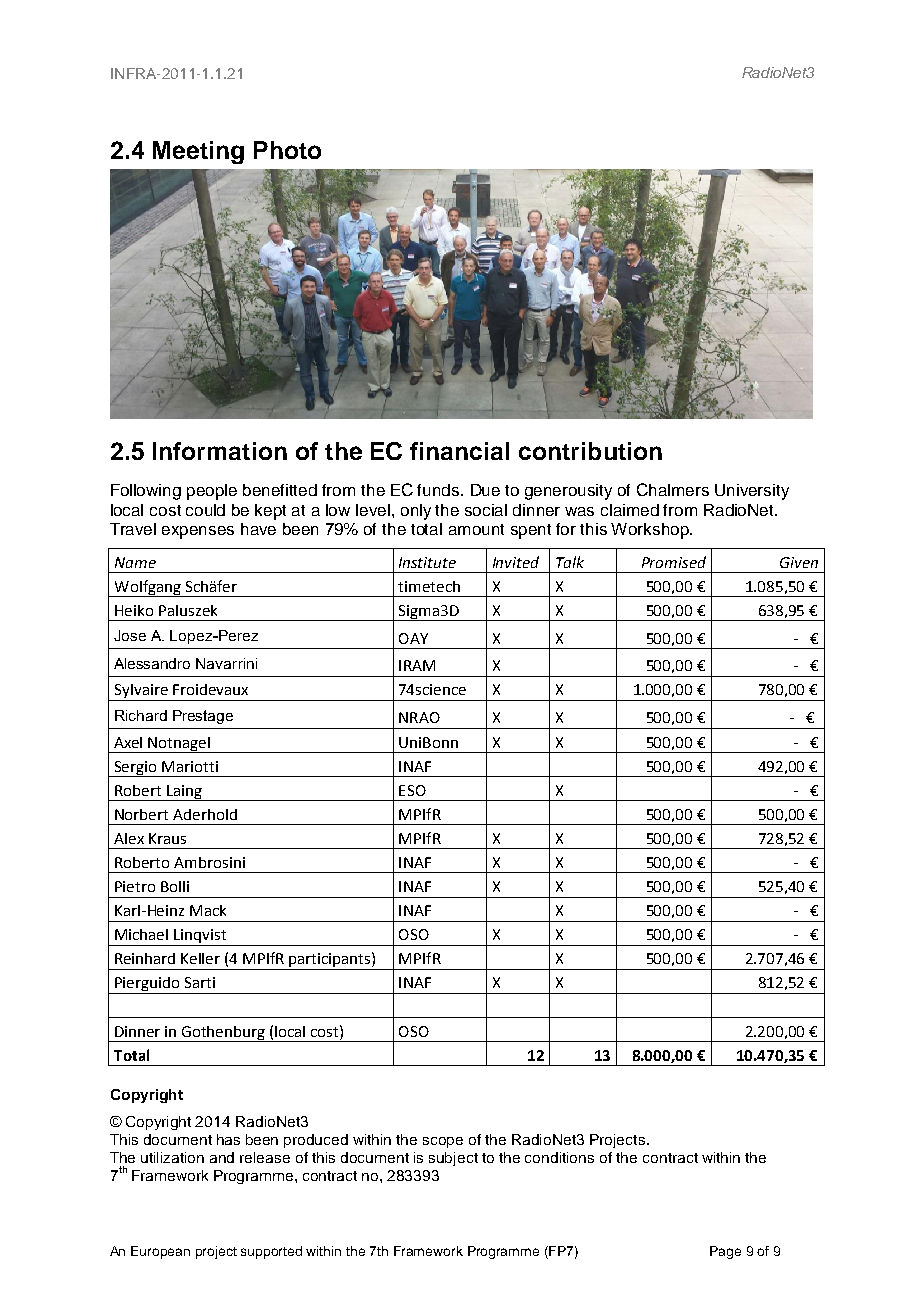  What do you see at coordinates (160, 1252) in the screenshot?
I see `European` at bounding box center [160, 1252].
